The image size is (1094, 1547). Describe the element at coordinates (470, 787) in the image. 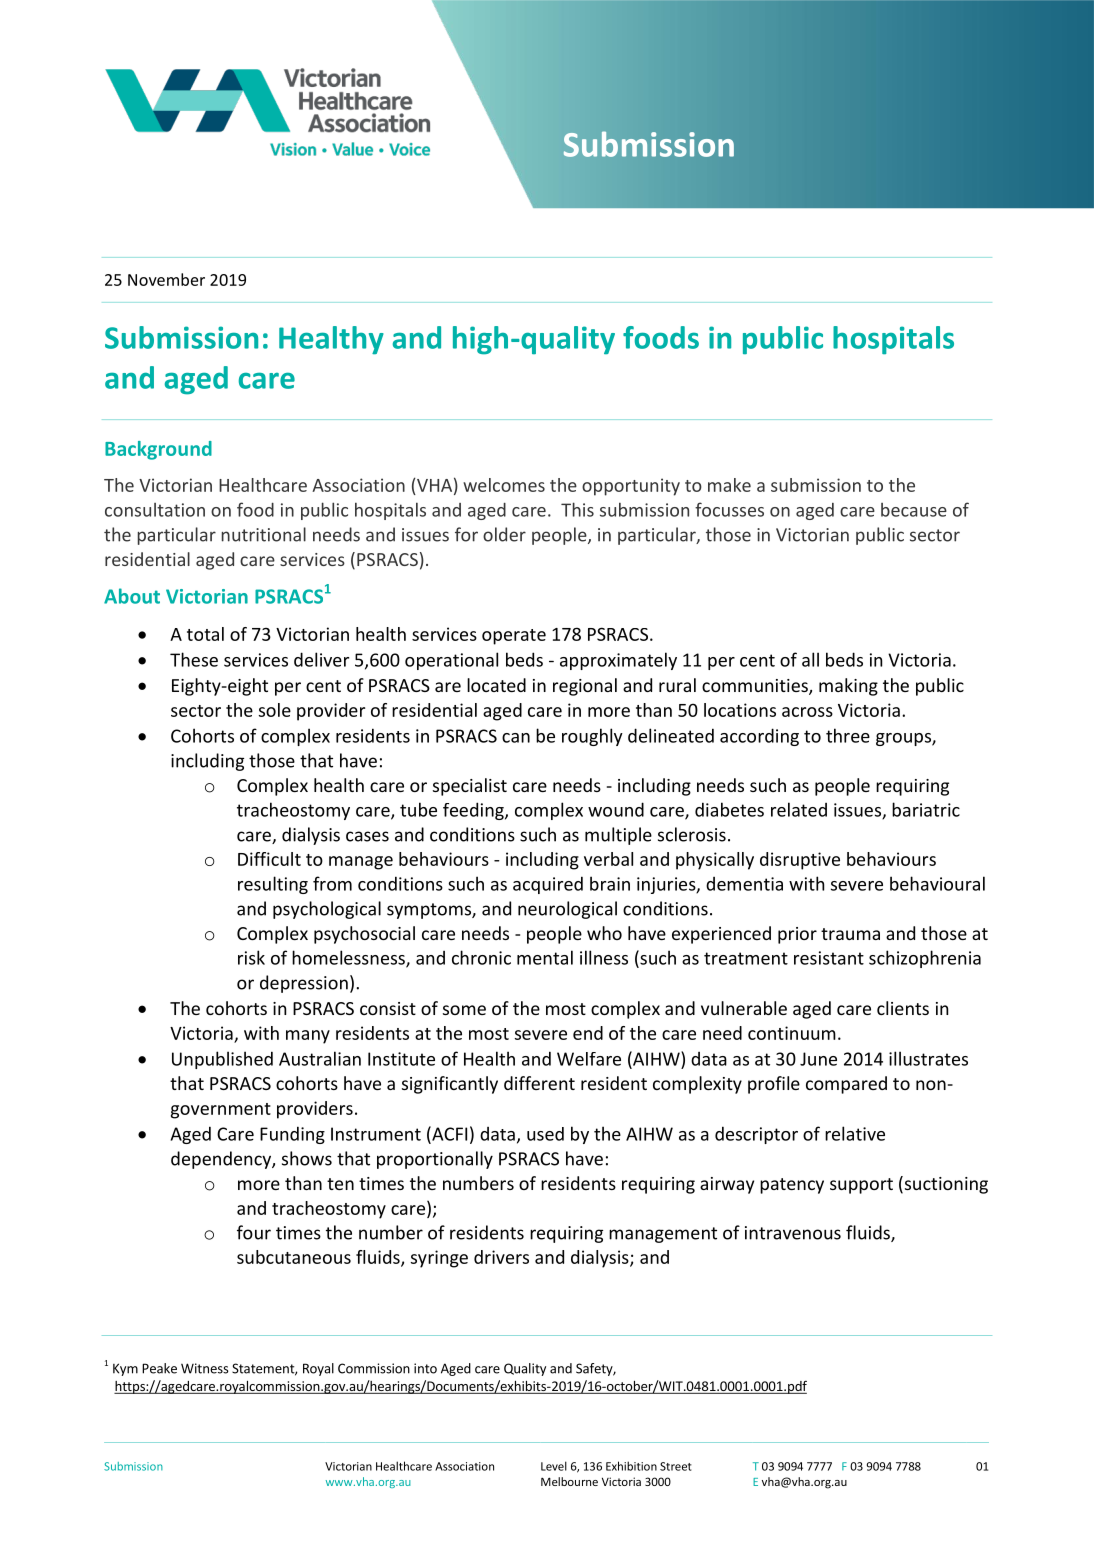

I see `specialist` at that location.
